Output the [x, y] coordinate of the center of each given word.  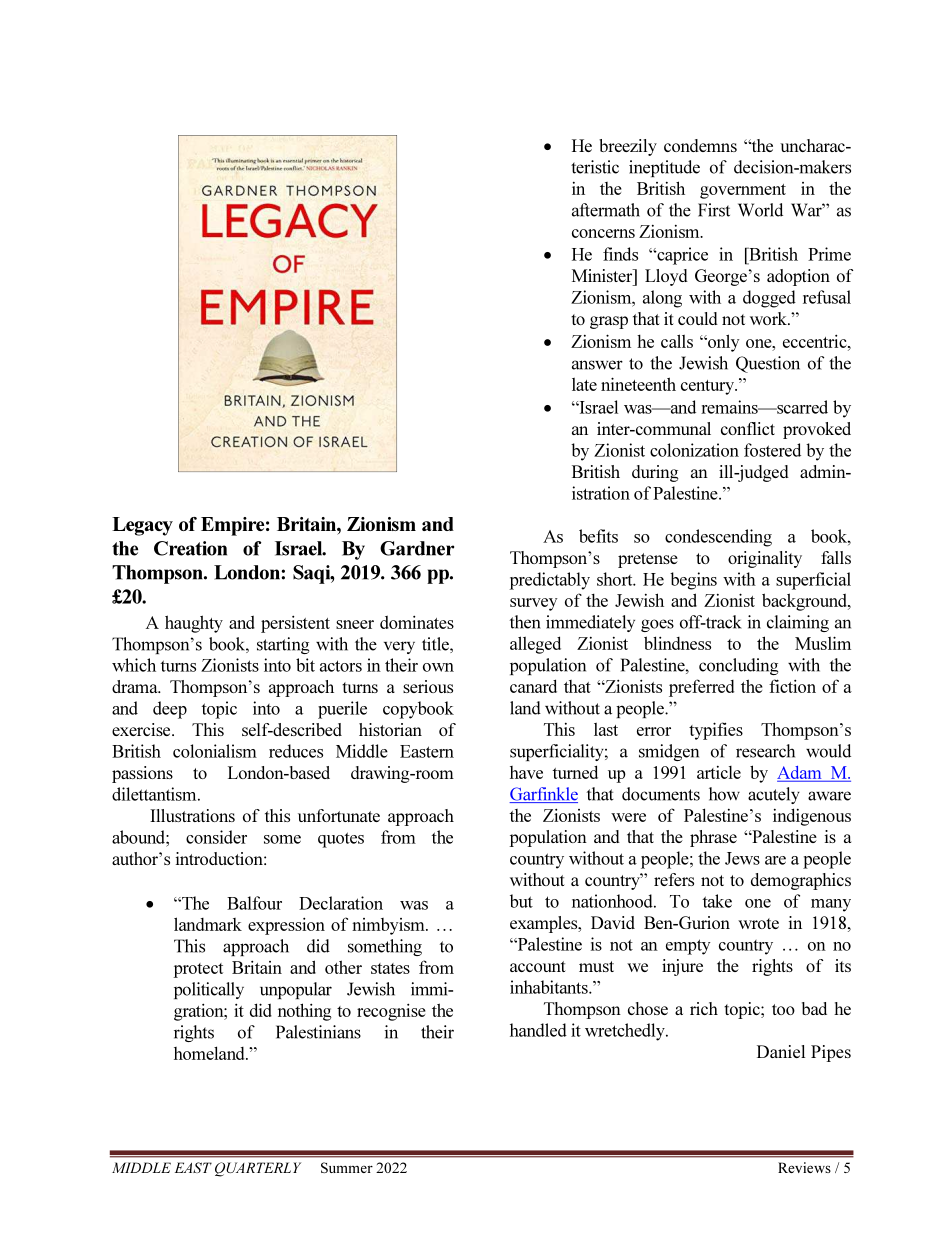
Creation [190, 548]
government [743, 191]
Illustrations [192, 815]
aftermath [606, 210]
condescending [718, 538]
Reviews [804, 1167]
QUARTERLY [258, 1169]
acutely [774, 795]
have [526, 772]
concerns [603, 233]
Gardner [417, 548]
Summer [347, 1167]
